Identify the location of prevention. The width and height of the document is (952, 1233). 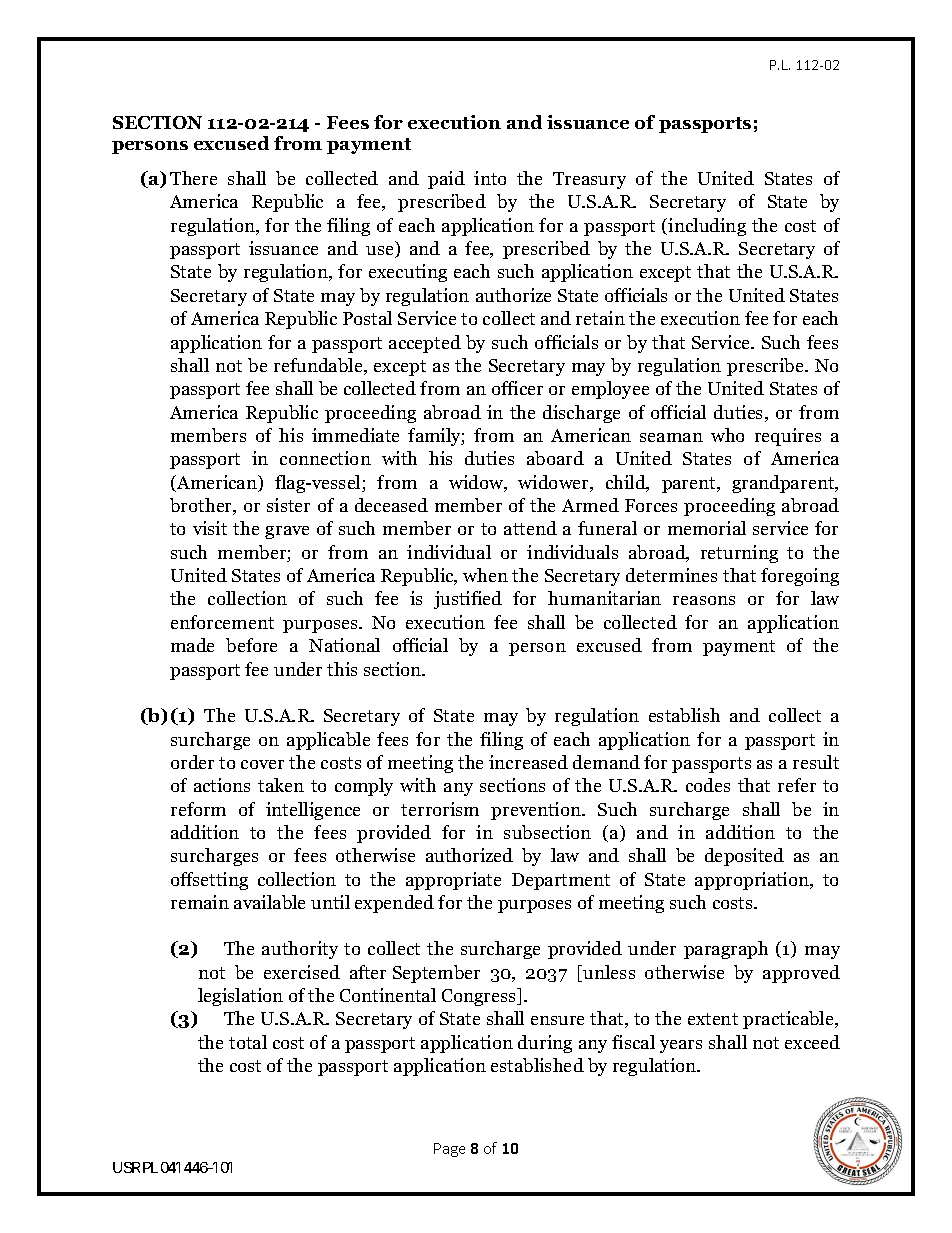
(537, 811).
